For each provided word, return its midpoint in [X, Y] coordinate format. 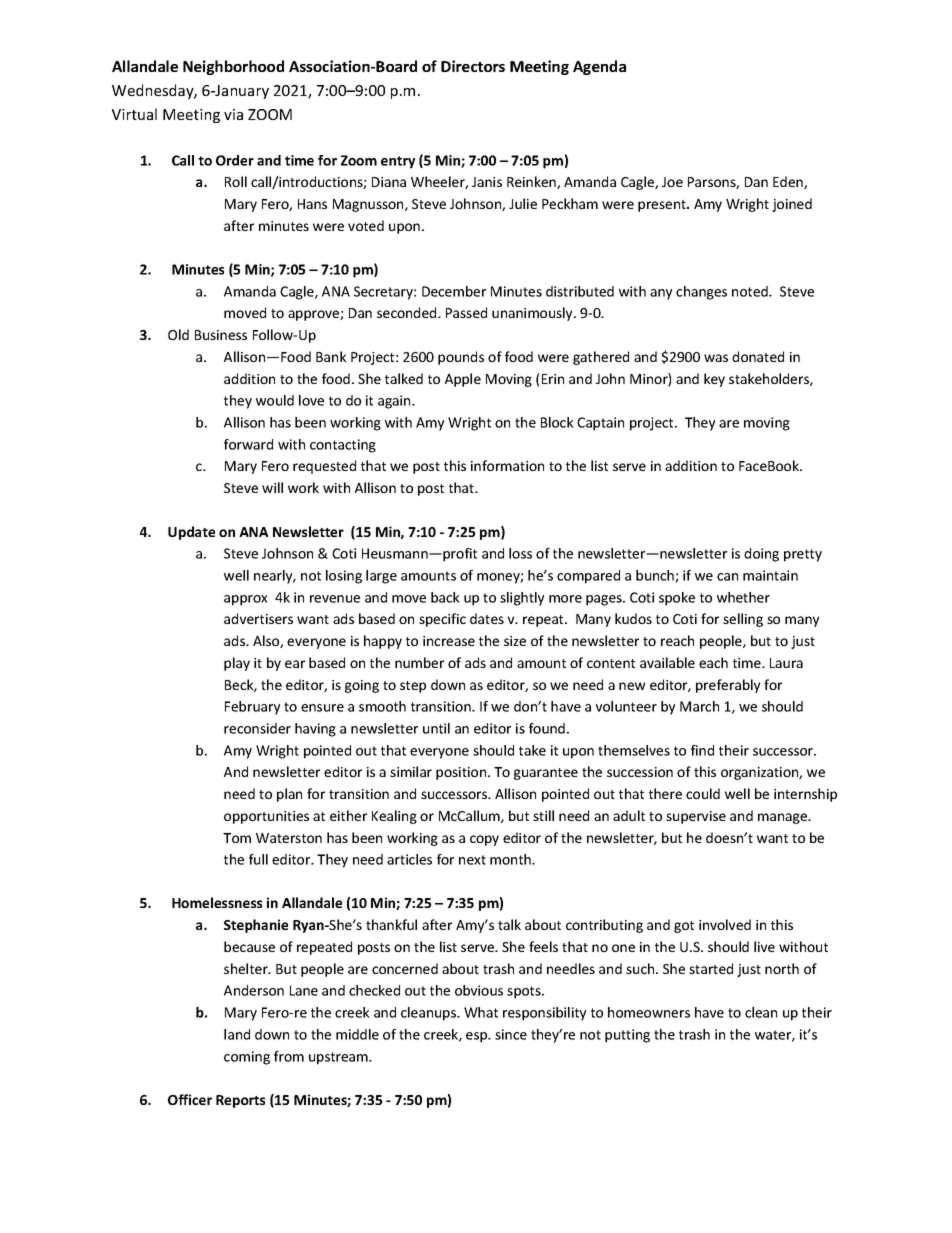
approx [246, 600]
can [727, 577]
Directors [473, 66]
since [511, 1034]
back [445, 597]
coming [247, 1058]
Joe [672, 182]
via [233, 114]
